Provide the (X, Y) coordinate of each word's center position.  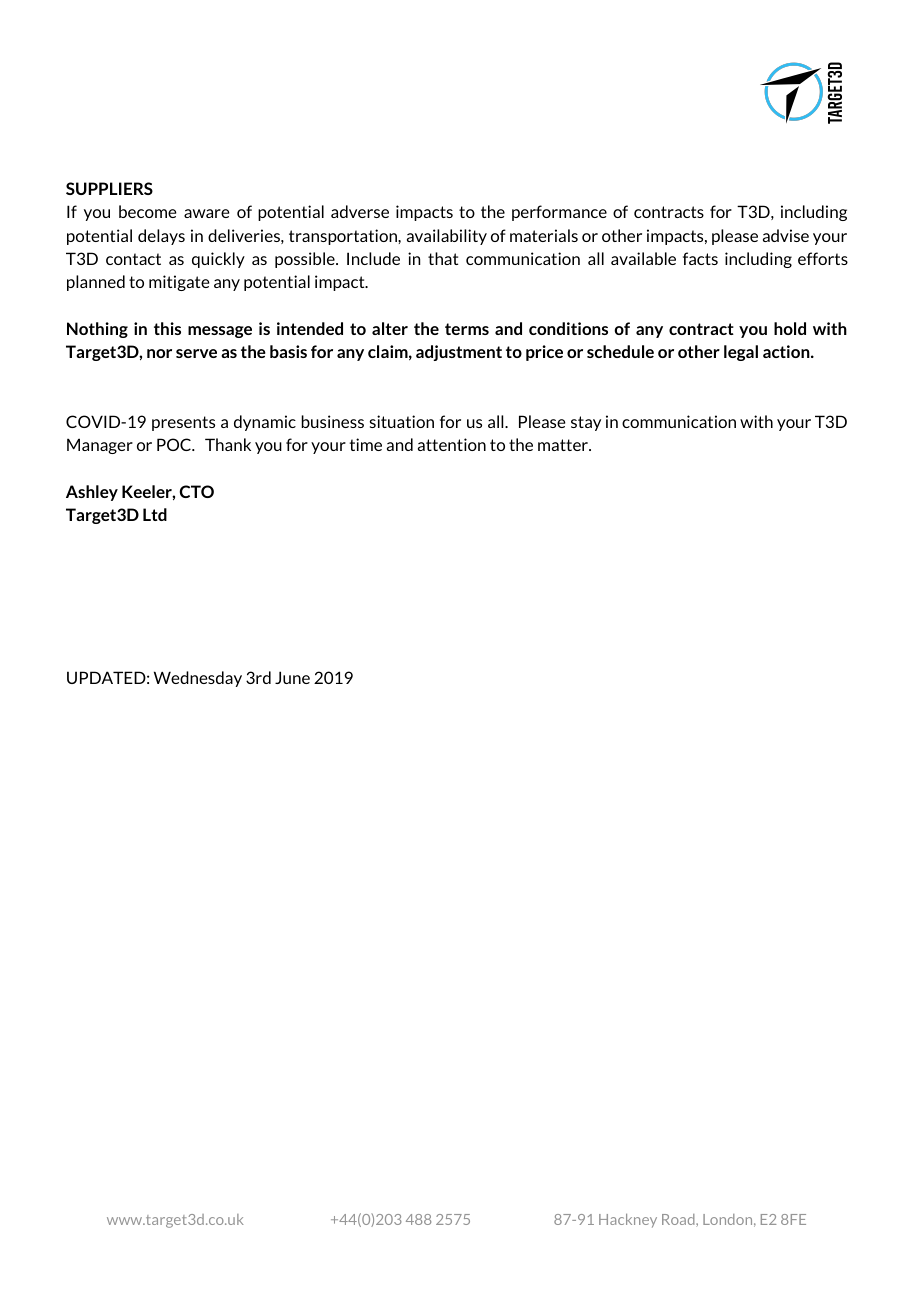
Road (679, 1220)
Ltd (155, 514)
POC (175, 444)
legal (741, 353)
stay (586, 423)
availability (447, 237)
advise (786, 235)
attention (452, 444)
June (292, 677)
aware (207, 213)
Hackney (628, 1221)
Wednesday (198, 679)
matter (564, 445)
